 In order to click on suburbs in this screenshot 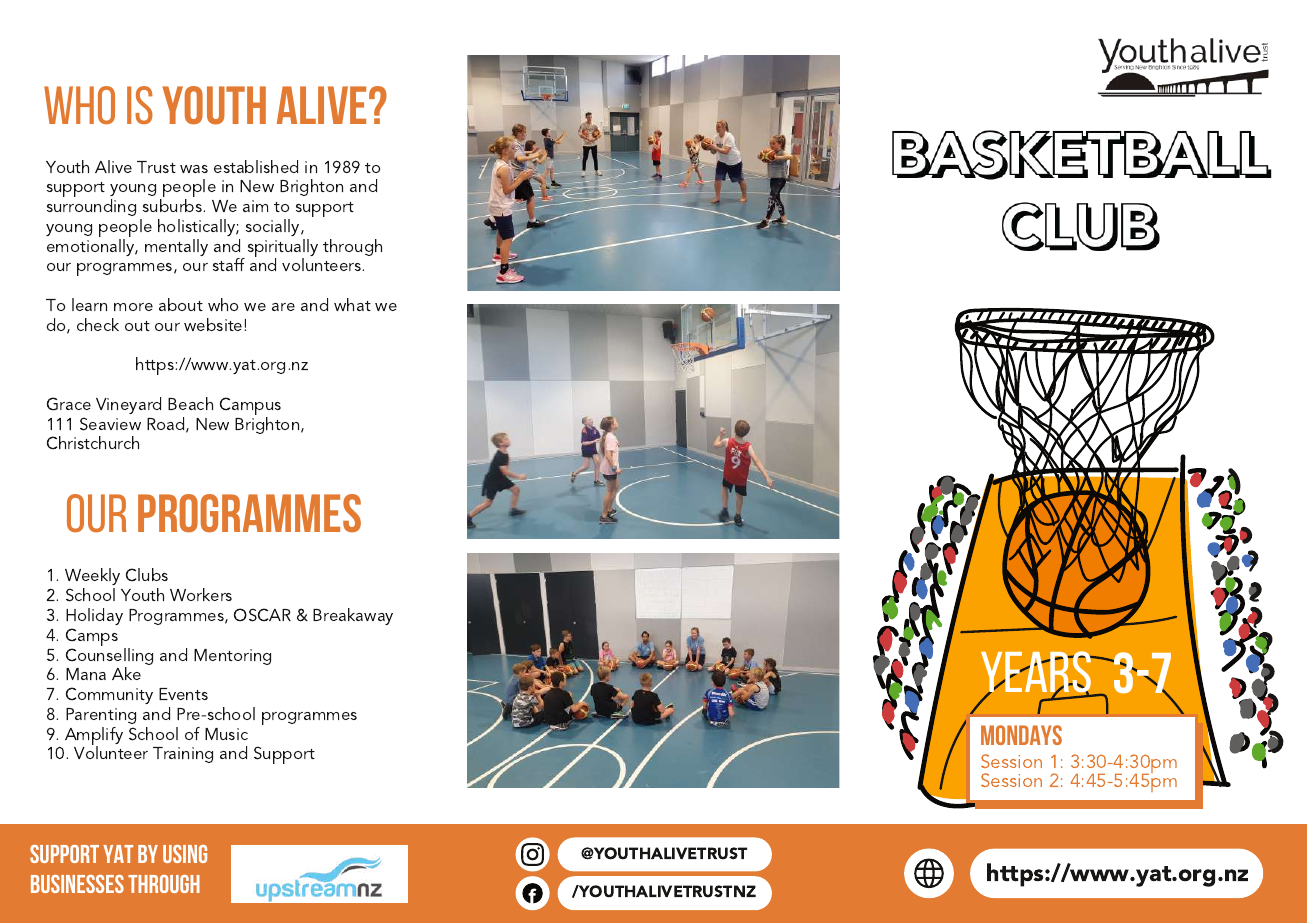, I will do `click(174, 205)`.
